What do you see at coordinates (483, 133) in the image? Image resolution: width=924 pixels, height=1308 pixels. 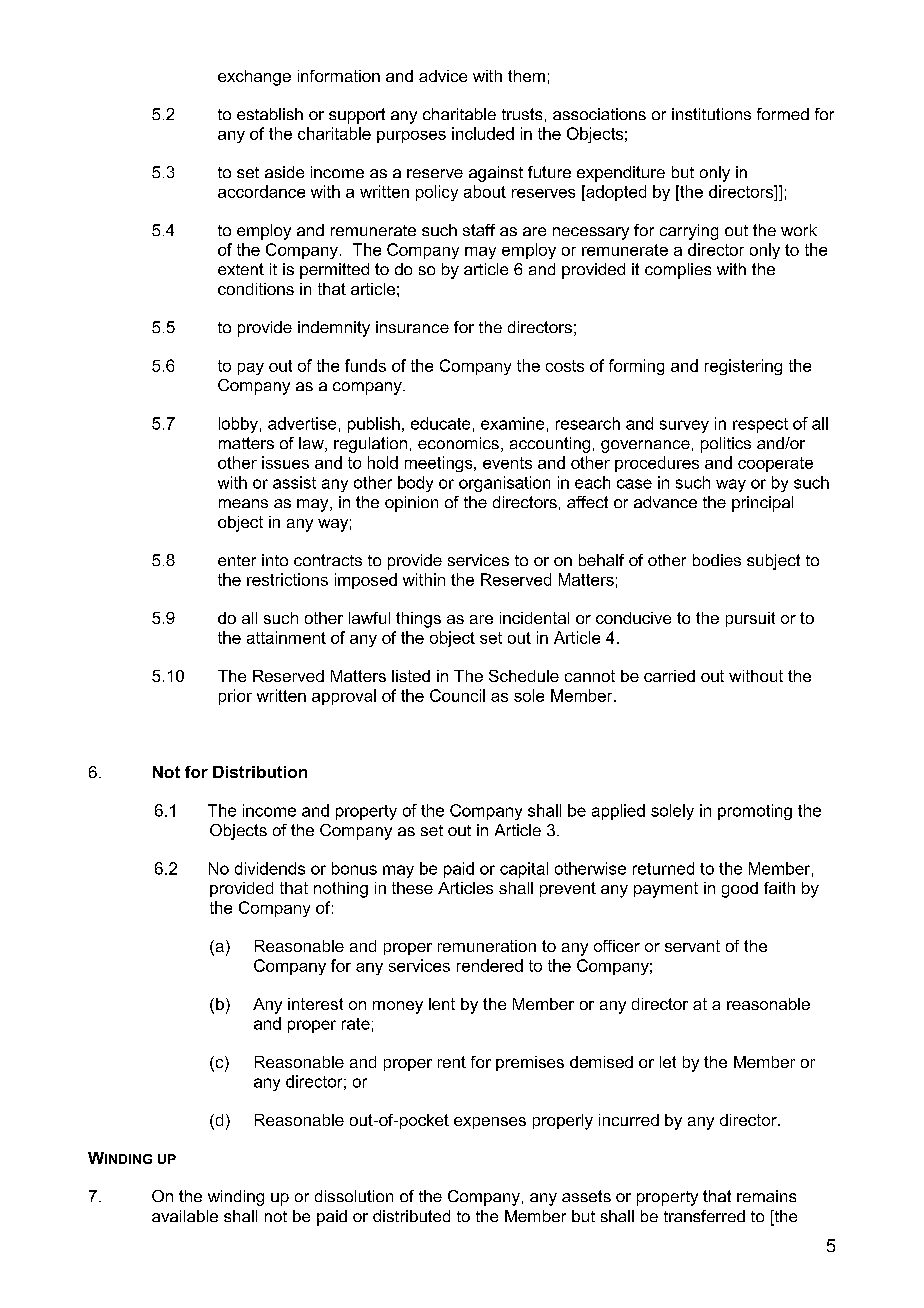 I see `included` at bounding box center [483, 133].
